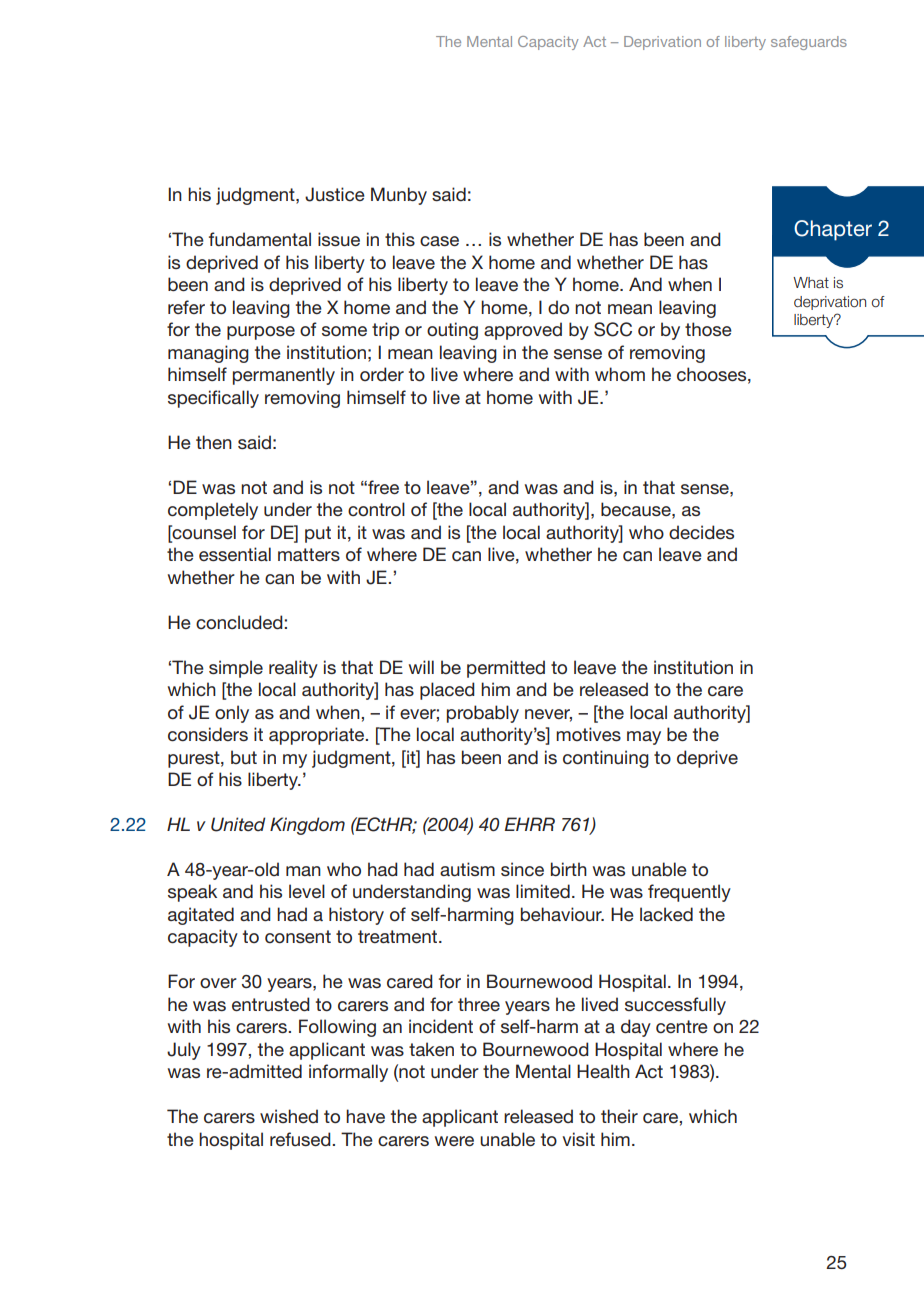  I want to click on may, so click(644, 738).
